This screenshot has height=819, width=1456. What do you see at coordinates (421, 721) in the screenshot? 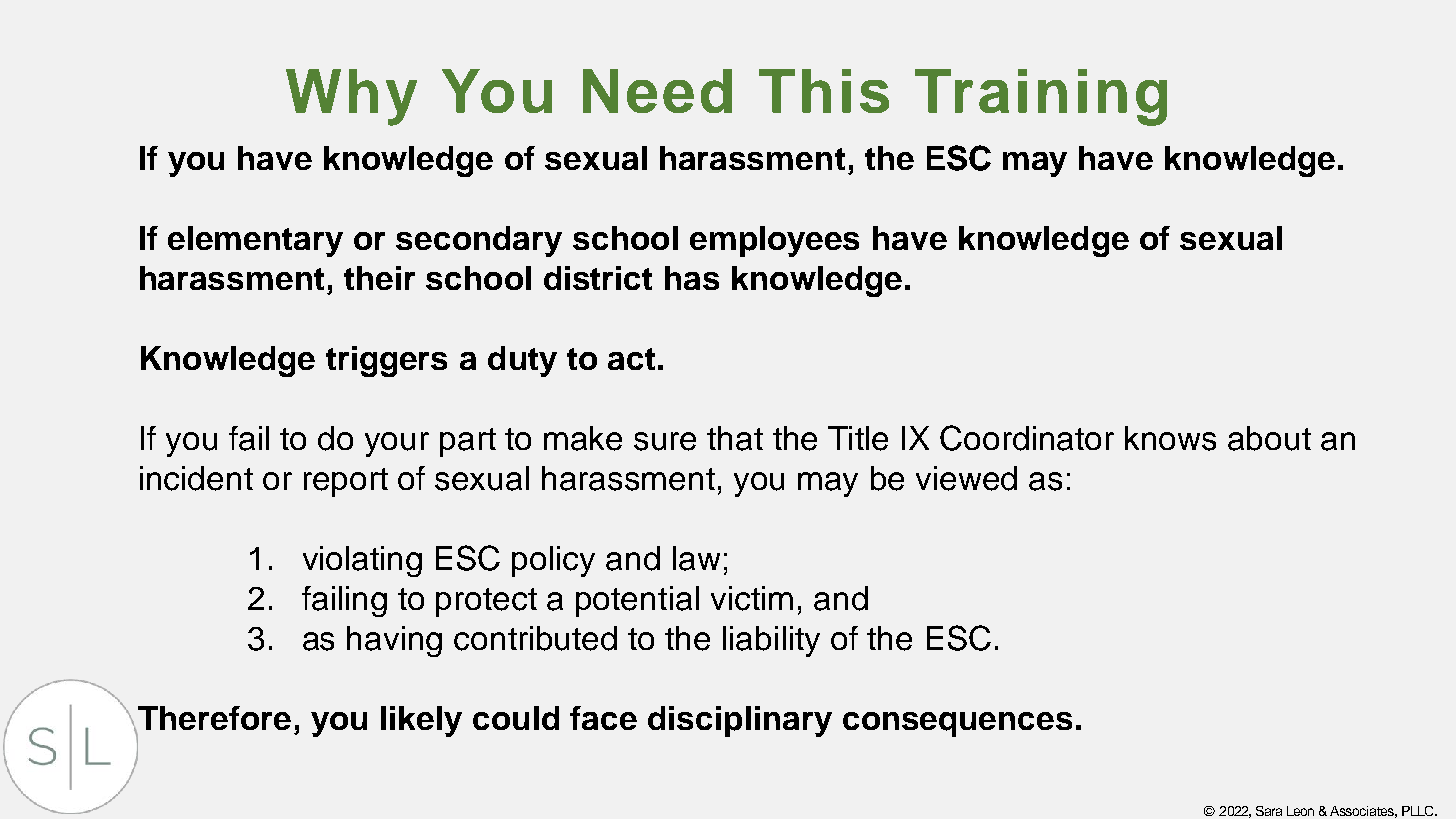
I see `likely` at bounding box center [421, 721].
